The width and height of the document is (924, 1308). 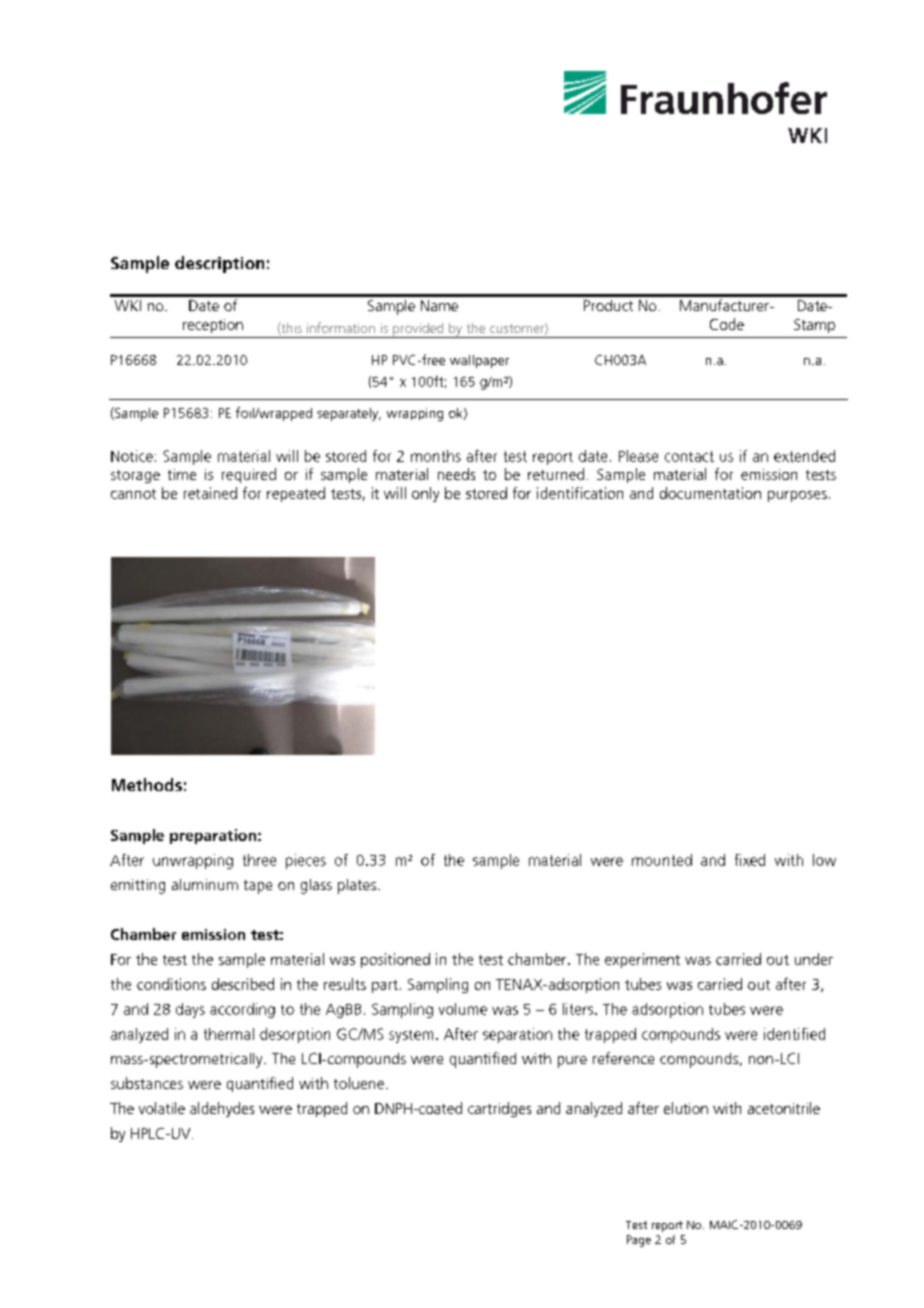 What do you see at coordinates (689, 456) in the document?
I see `contact` at bounding box center [689, 456].
